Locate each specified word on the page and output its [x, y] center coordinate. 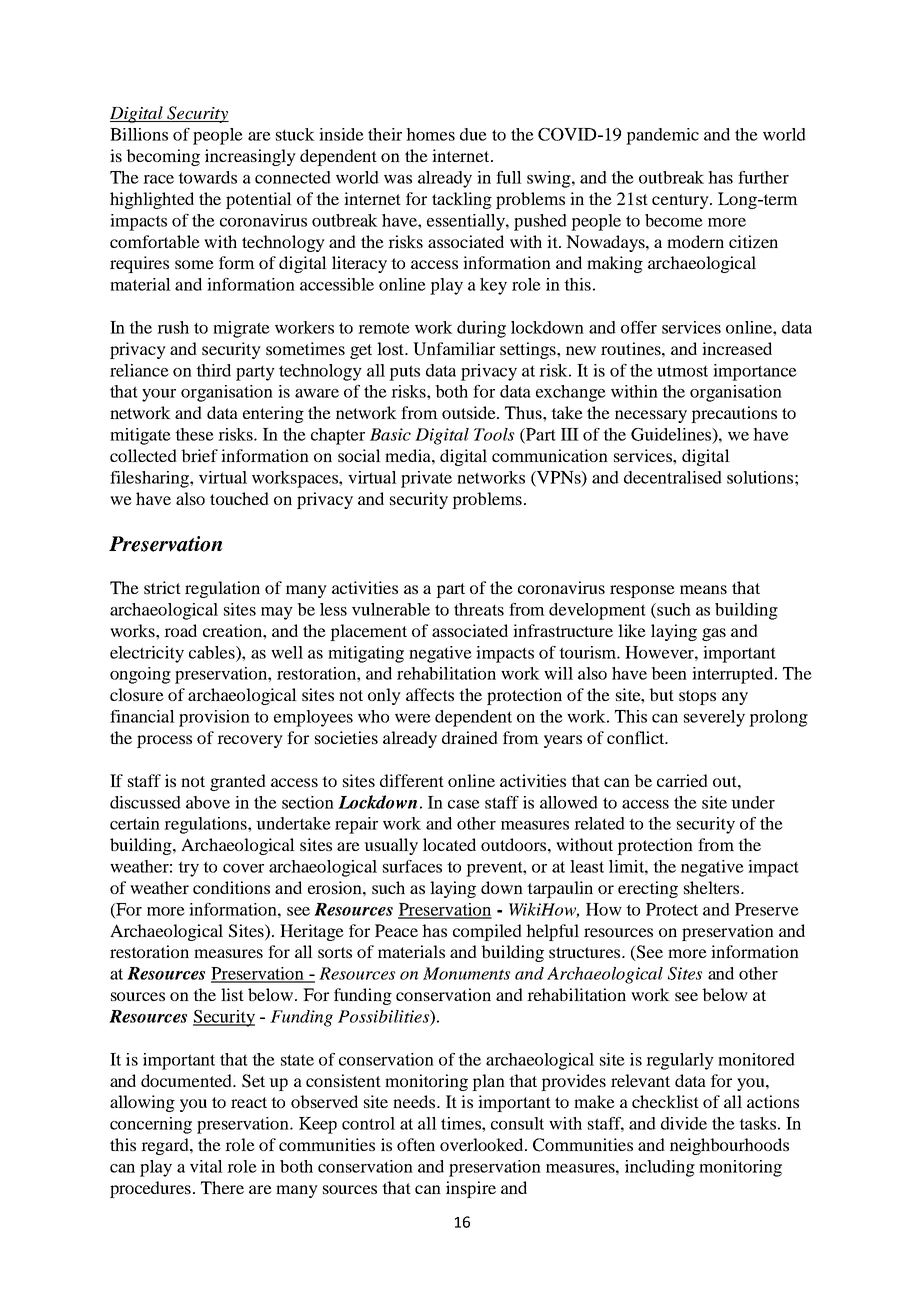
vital [206, 1166]
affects [430, 694]
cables [213, 652]
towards [207, 177]
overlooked [483, 1144]
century [681, 201]
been [669, 673]
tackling [462, 200]
